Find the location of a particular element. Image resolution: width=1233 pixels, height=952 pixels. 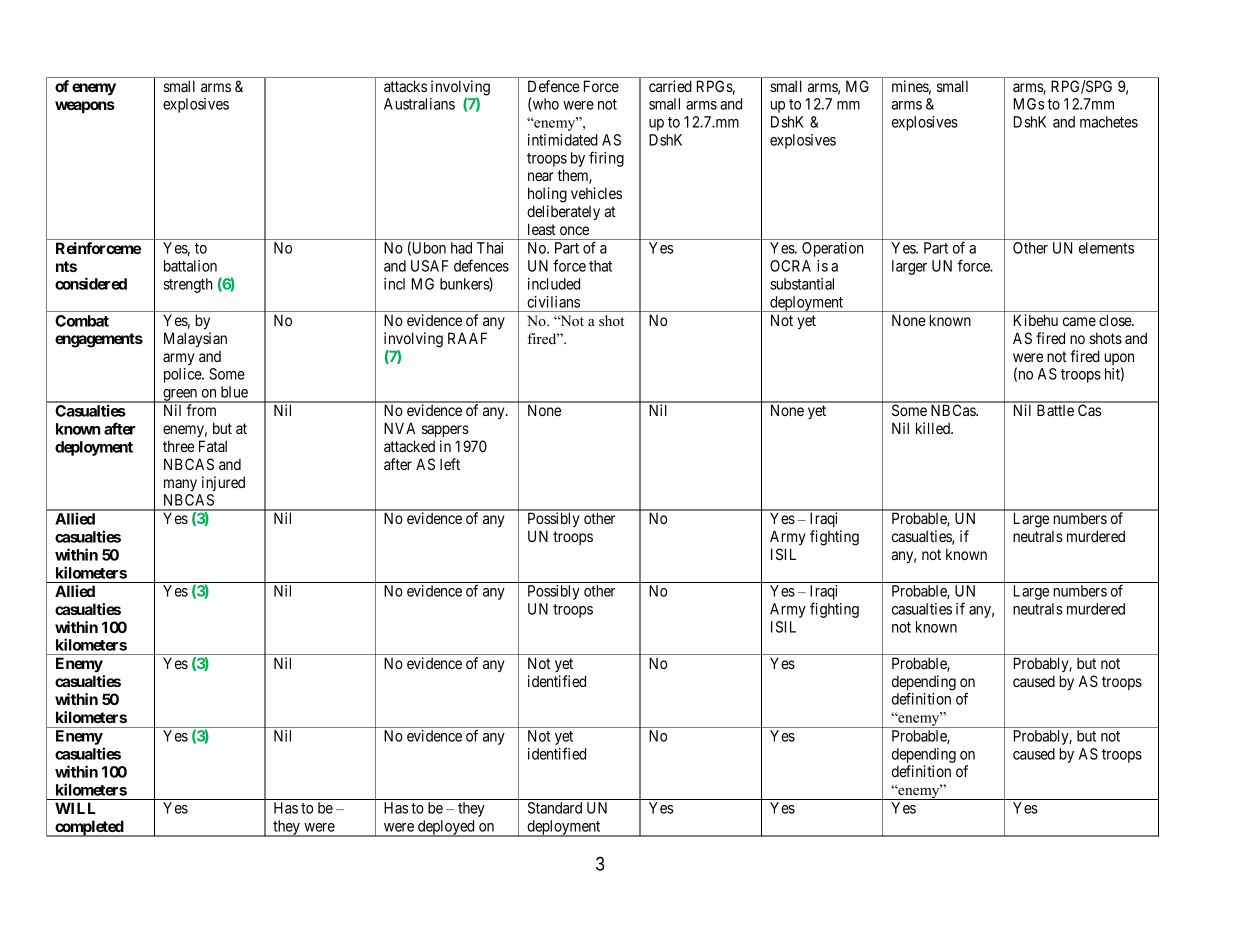

left is located at coordinates (450, 464).
